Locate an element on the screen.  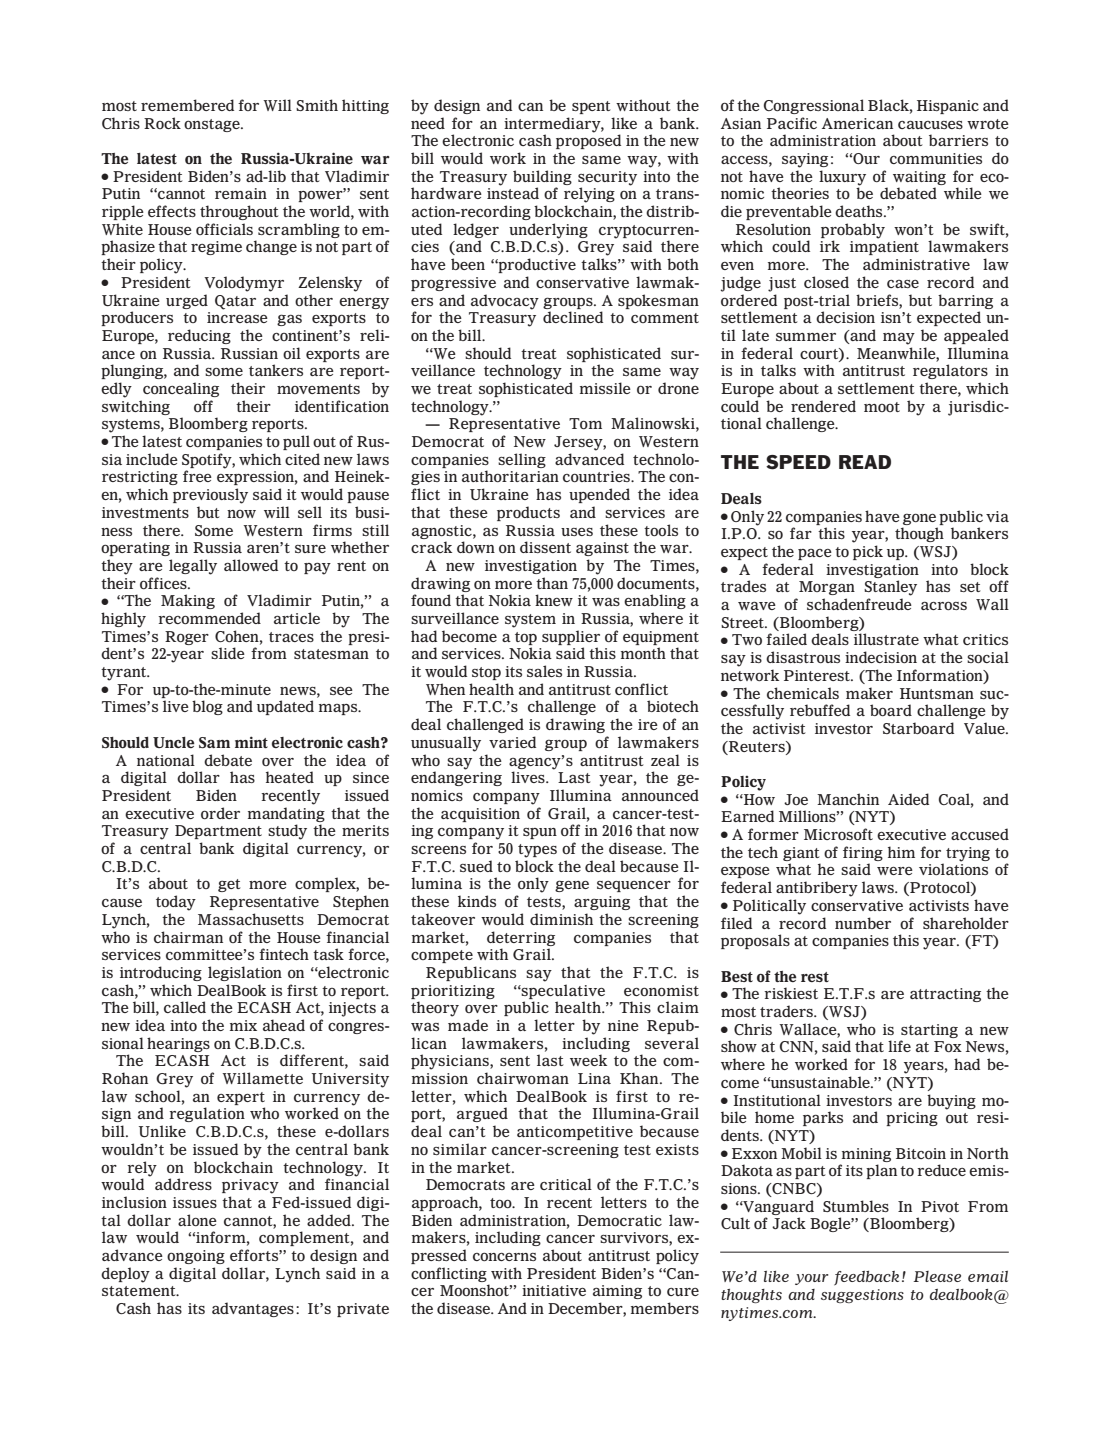
speculative is located at coordinates (562, 991).
